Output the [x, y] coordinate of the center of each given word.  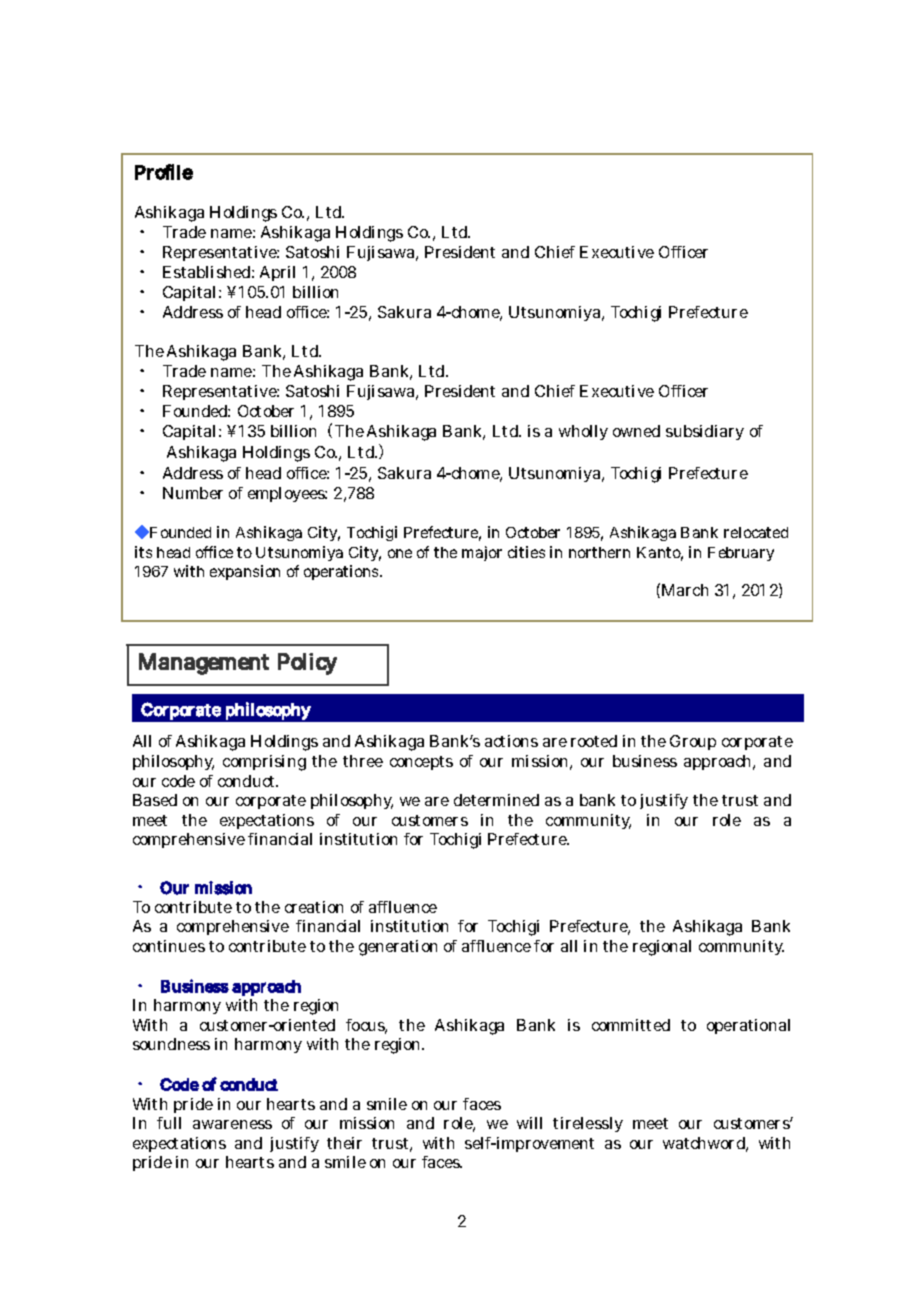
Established [206, 272]
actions [511, 741]
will [529, 1123]
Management [204, 664]
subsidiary [705, 432]
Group [693, 742]
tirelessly [588, 1124]
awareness [232, 1124]
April [277, 273]
